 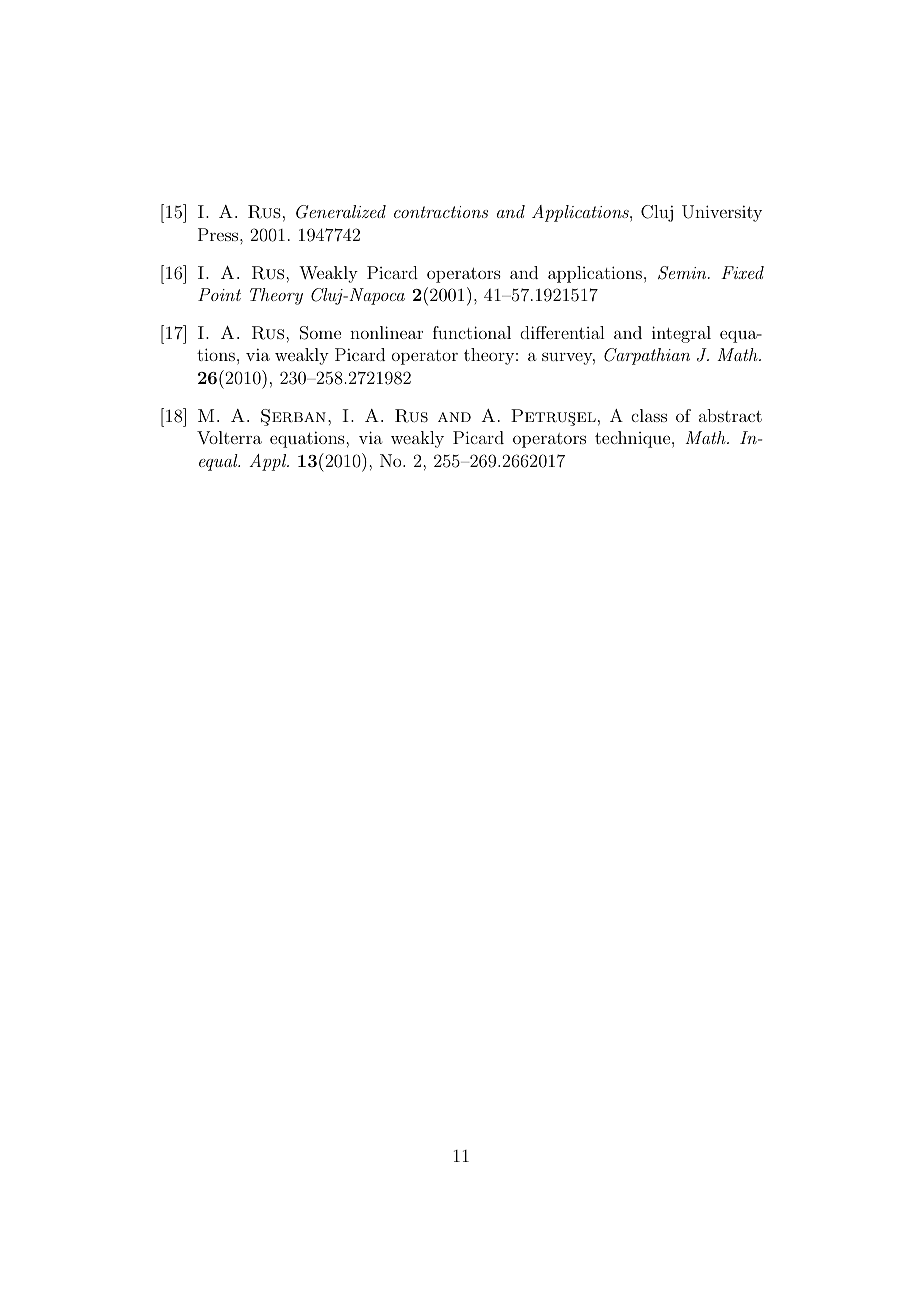 I want to click on Generalized, so click(x=341, y=212).
